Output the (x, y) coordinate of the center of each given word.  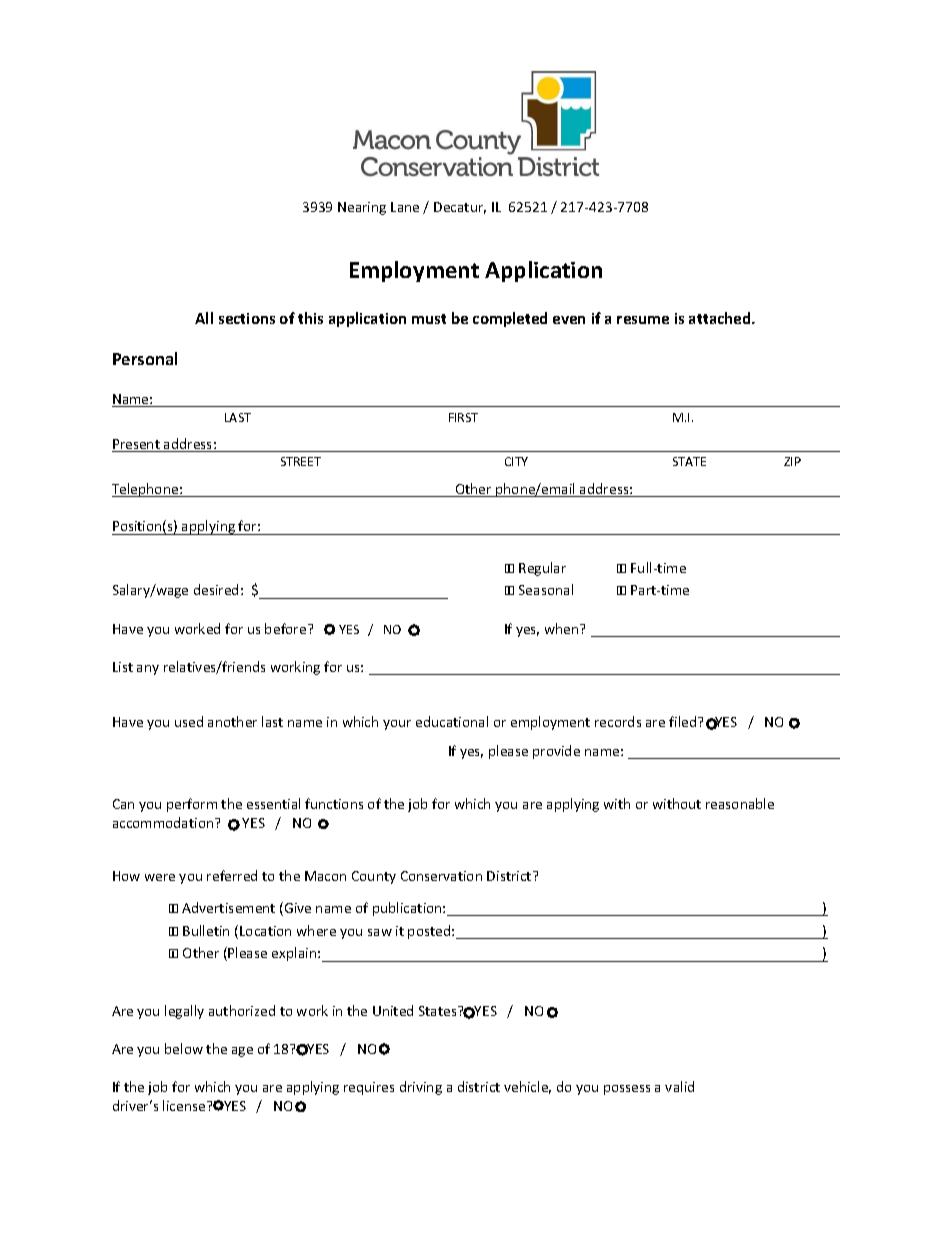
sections (247, 318)
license (185, 1105)
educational (452, 721)
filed (684, 721)
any (148, 670)
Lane (405, 207)
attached (721, 318)
